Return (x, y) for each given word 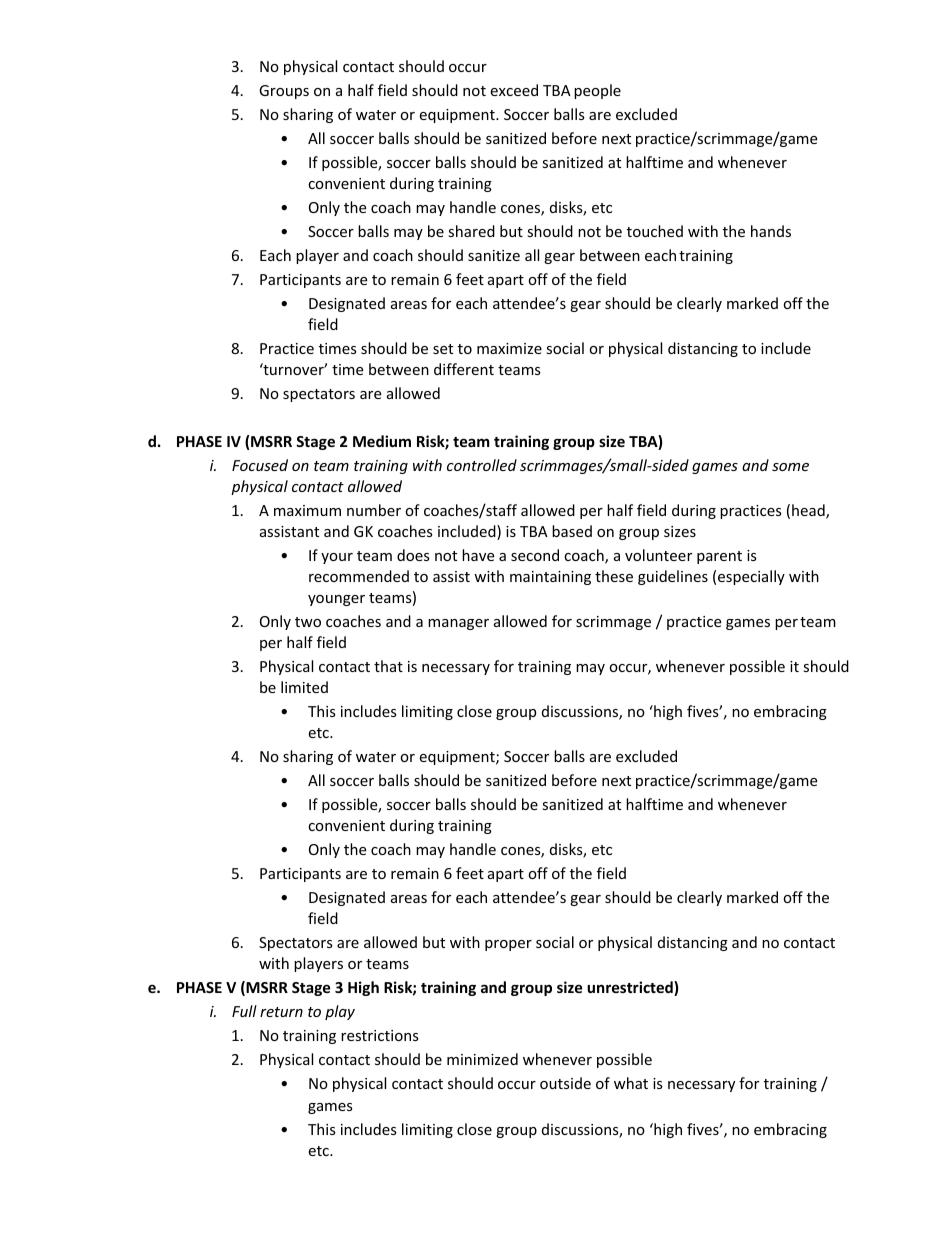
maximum (307, 510)
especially (751, 577)
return (281, 1012)
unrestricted (631, 988)
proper (508, 945)
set (443, 349)
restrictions (380, 1035)
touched (655, 231)
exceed (514, 90)
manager (458, 624)
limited (304, 687)
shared (471, 231)
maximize (509, 348)
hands (771, 231)
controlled (482, 465)
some (790, 467)
